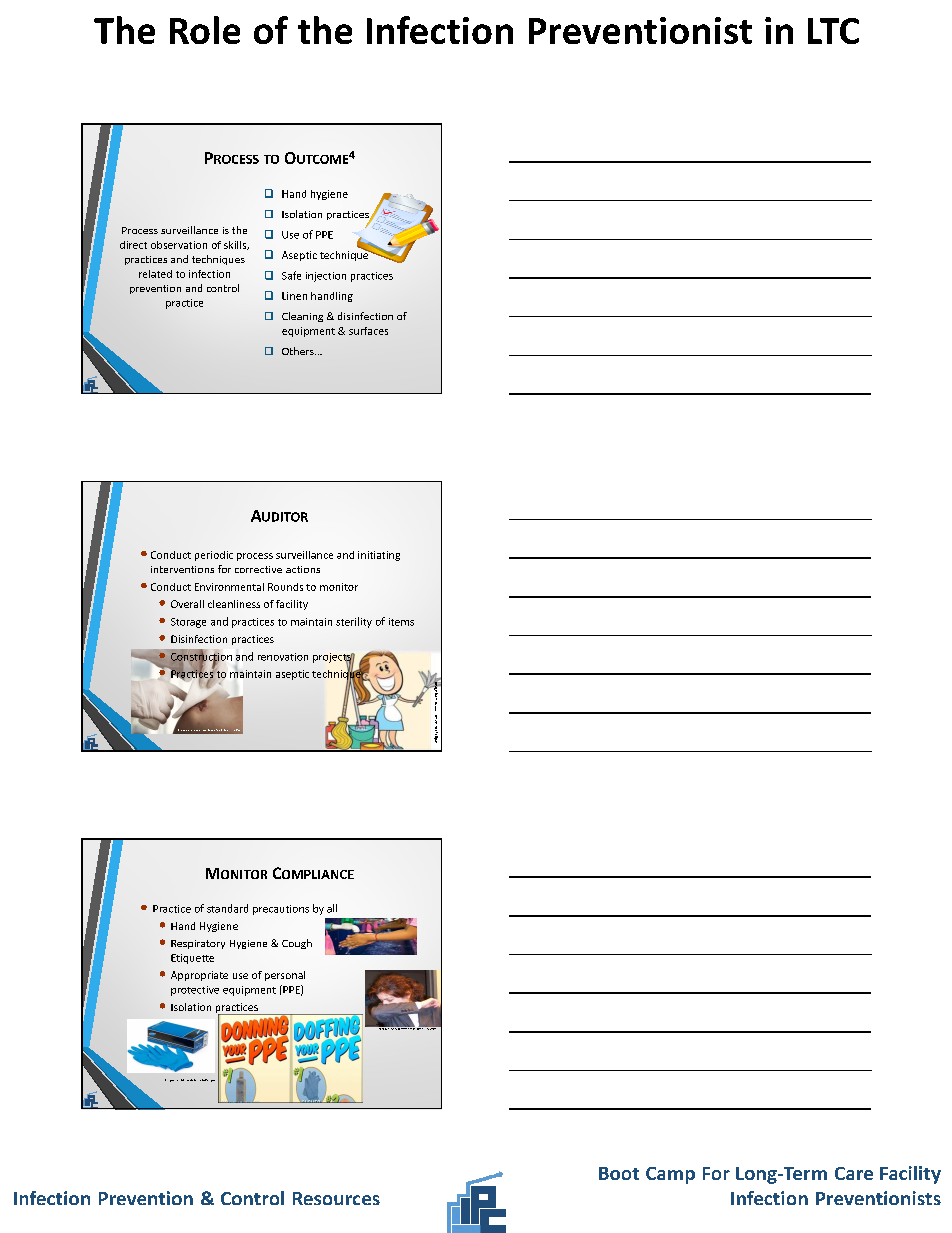  Describe the element at coordinates (833, 31) in the image. I see `LTC` at that location.
